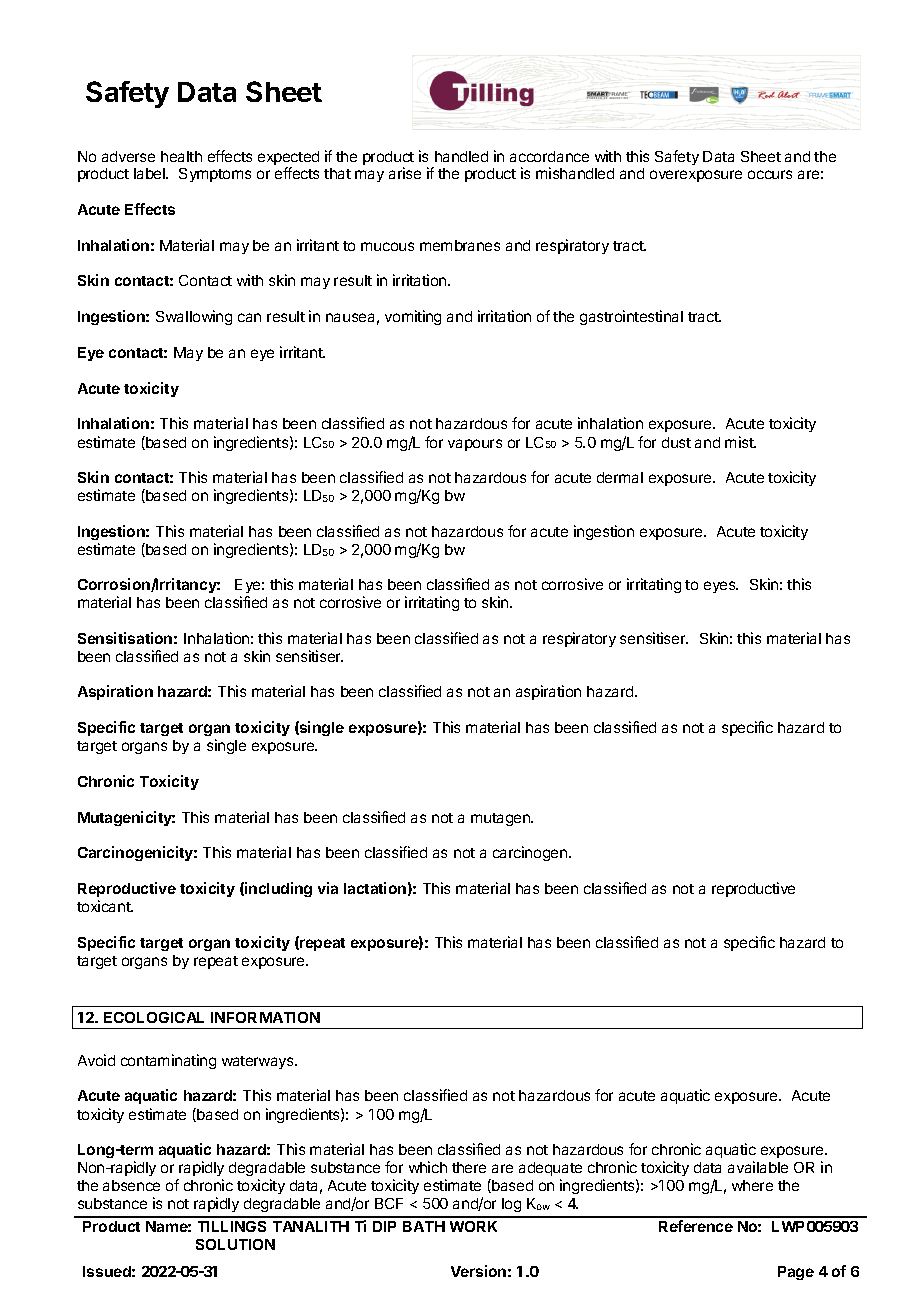 Image resolution: width=924 pixels, height=1308 pixels. What do you see at coordinates (770, 174) in the screenshot?
I see `occurs` at bounding box center [770, 174].
